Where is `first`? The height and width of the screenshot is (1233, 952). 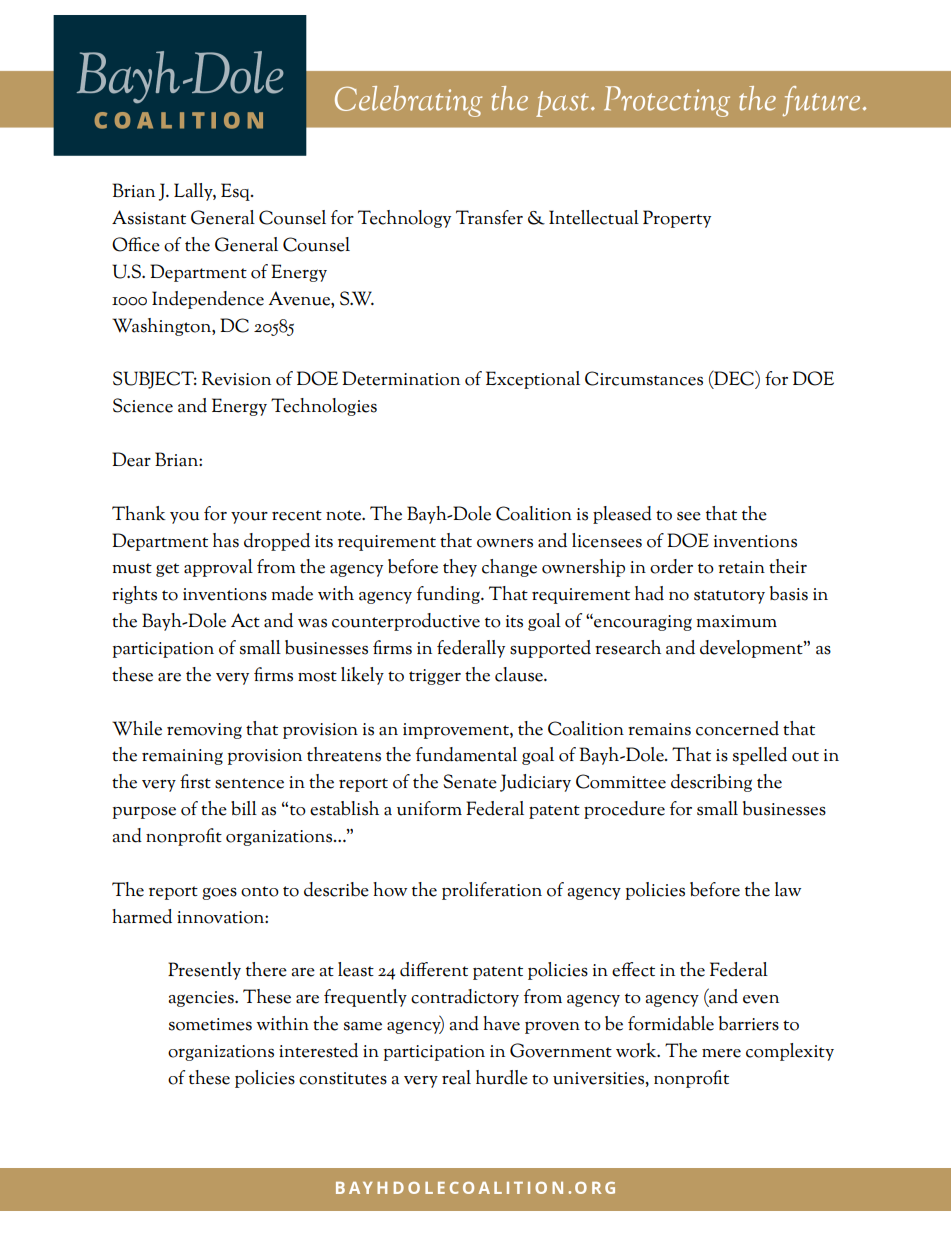
first is located at coordinates (195, 781).
